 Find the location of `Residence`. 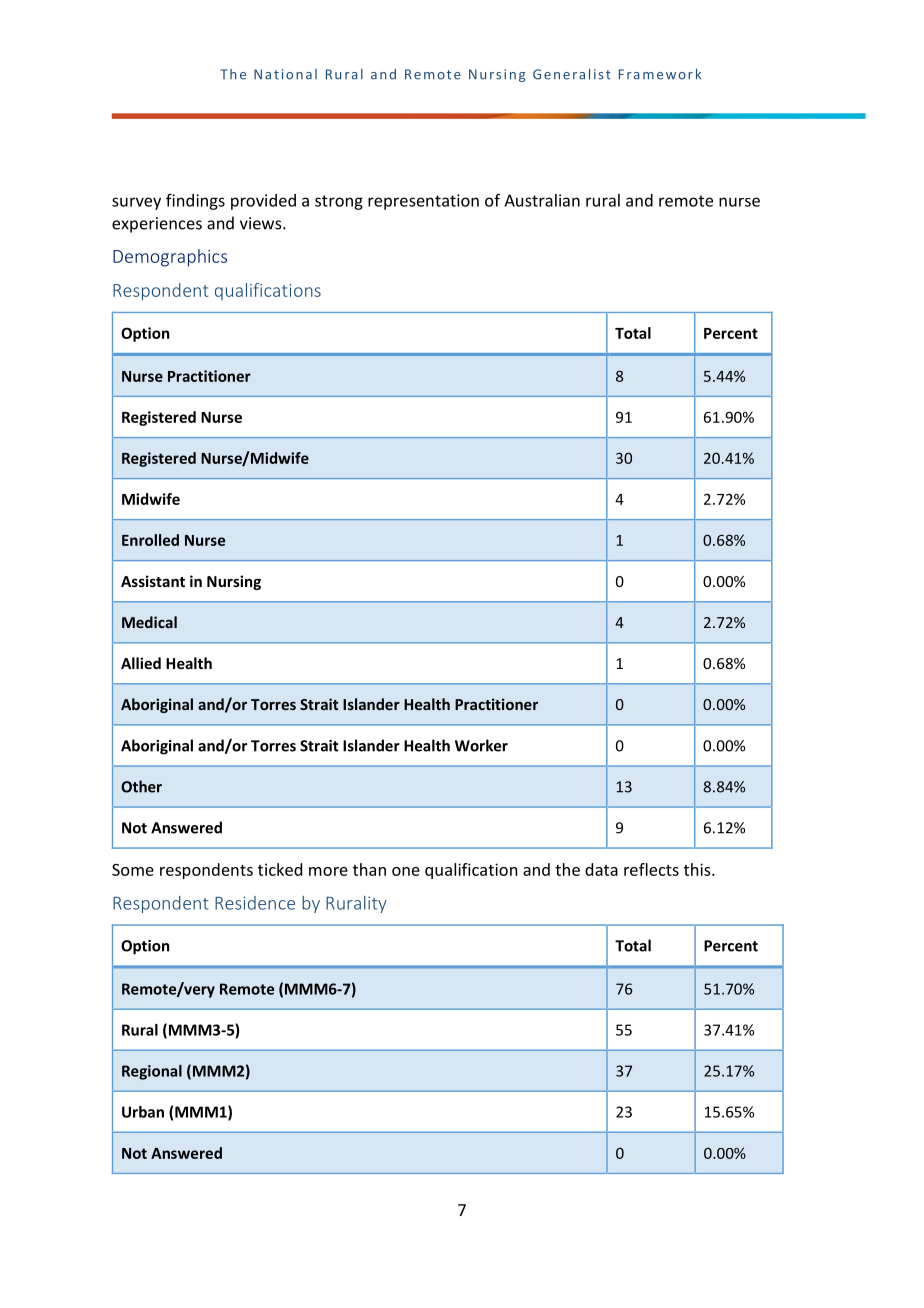

Residence is located at coordinates (255, 903).
